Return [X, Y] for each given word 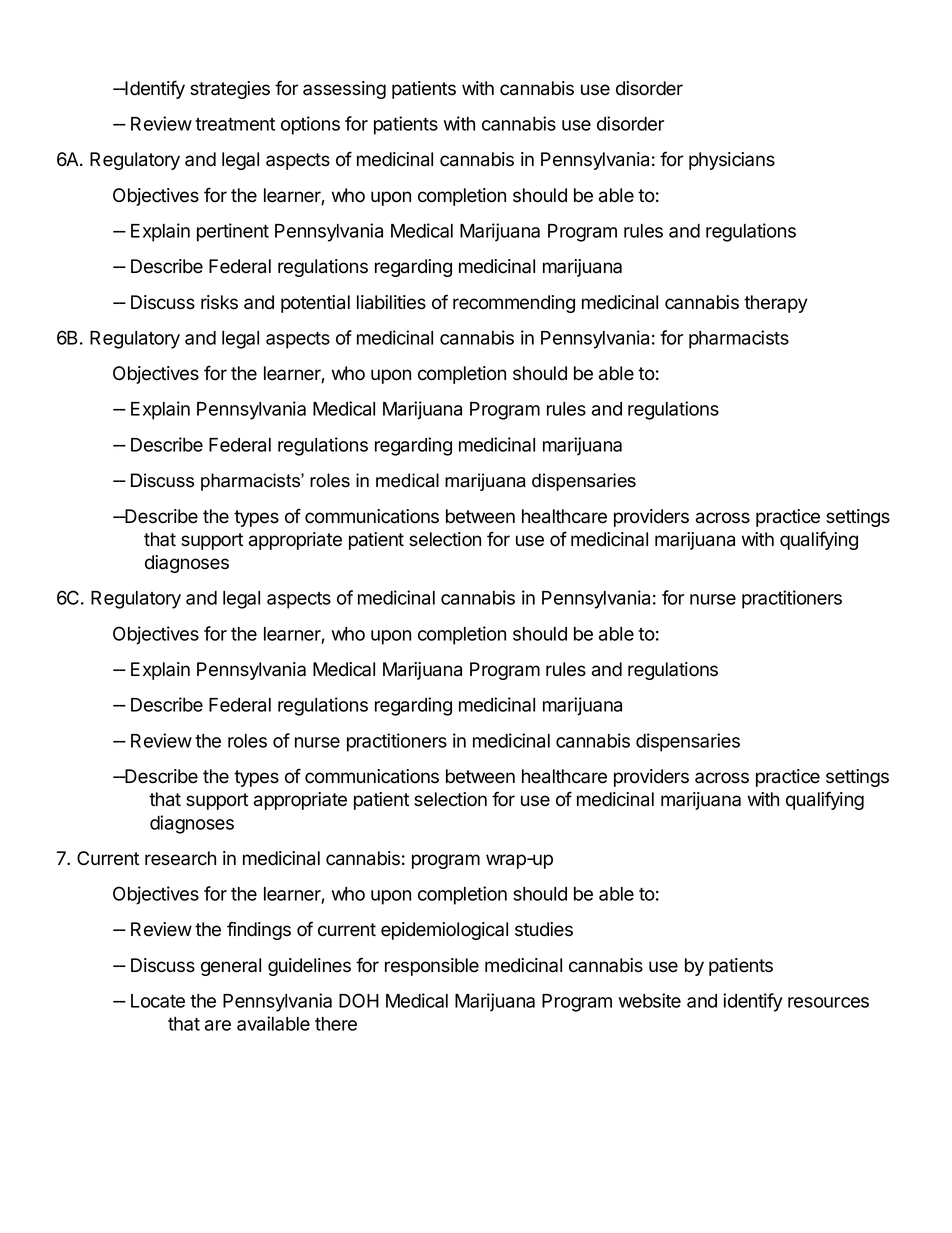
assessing [344, 90]
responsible [432, 967]
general [231, 967]
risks [219, 302]
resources [828, 1002]
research [180, 858]
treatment [235, 124]
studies [544, 929]
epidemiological [444, 931]
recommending [514, 304]
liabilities [391, 302]
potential [315, 304]
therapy [776, 304]
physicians [732, 161]
